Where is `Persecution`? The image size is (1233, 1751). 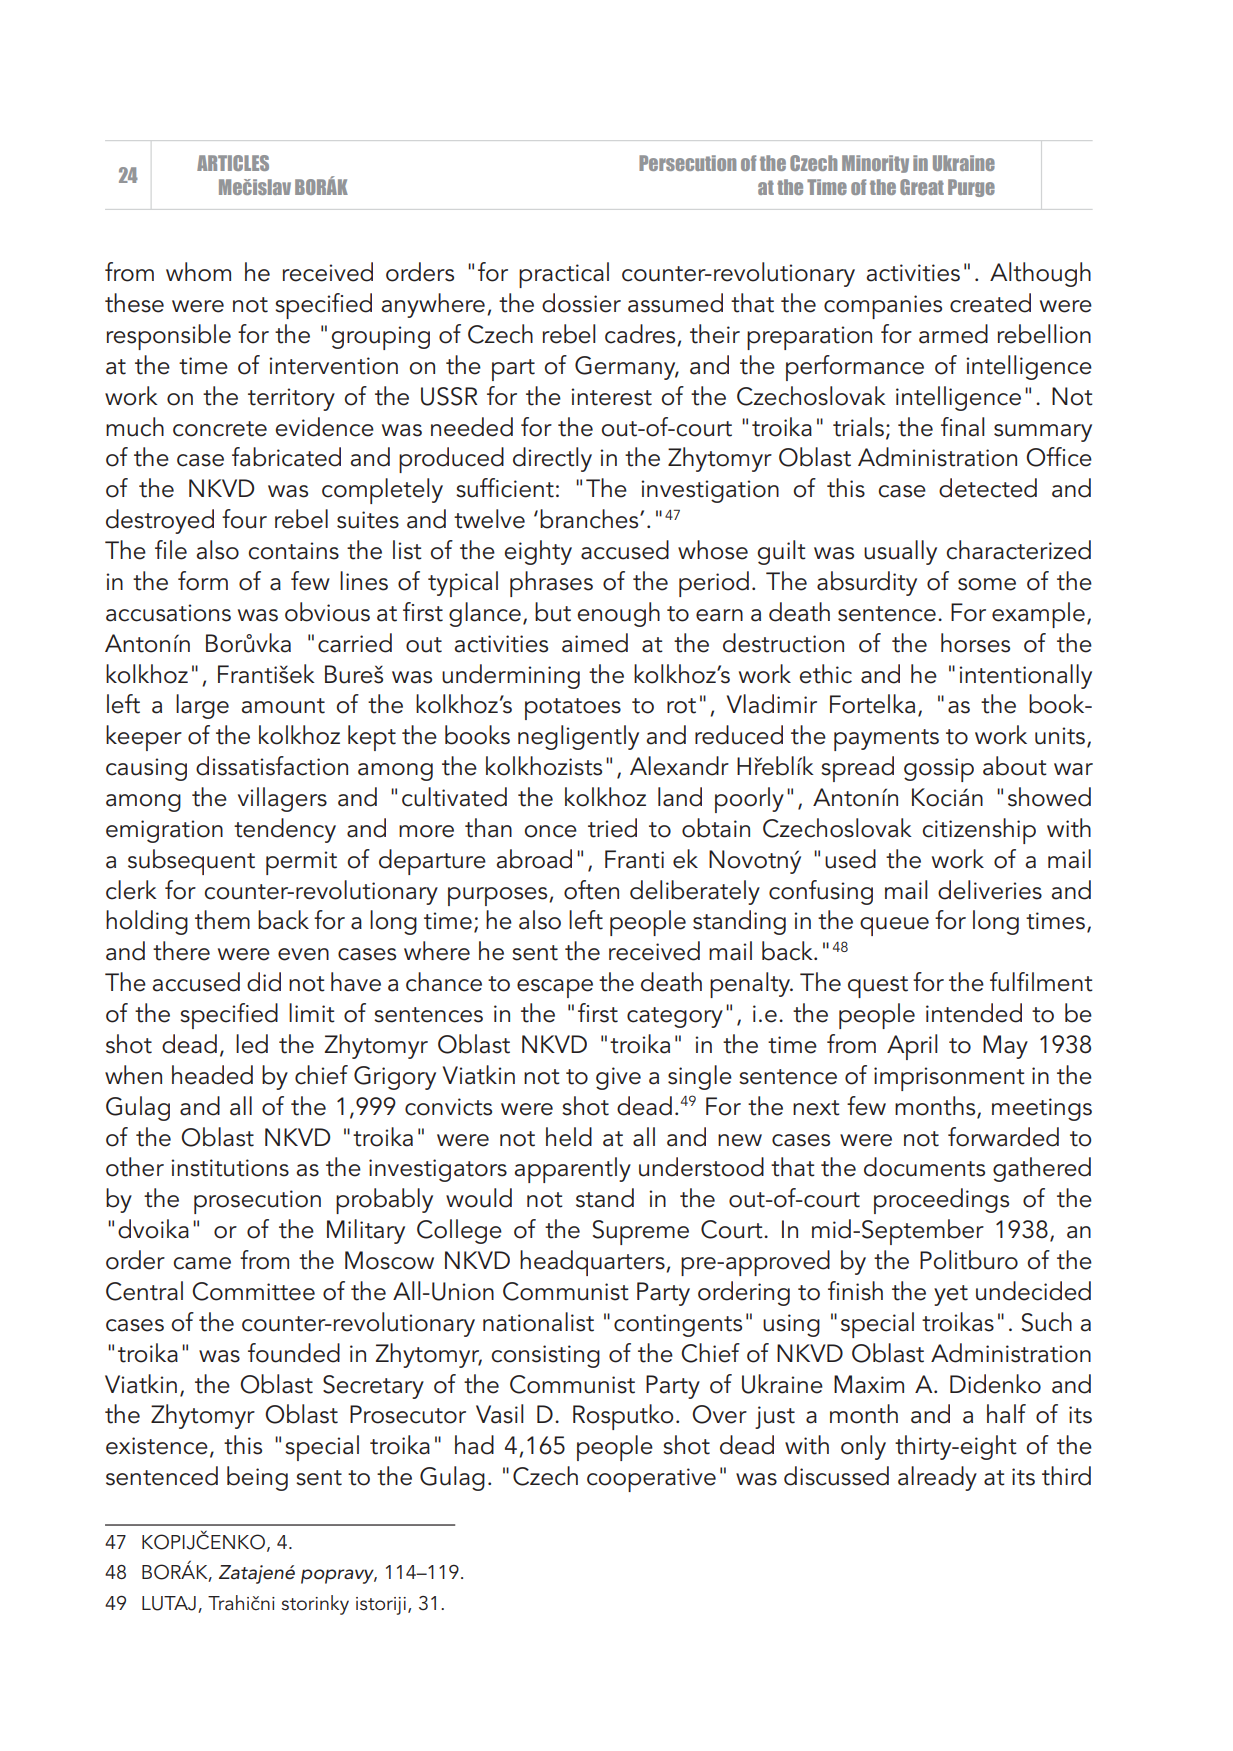 Persecution is located at coordinates (687, 163).
